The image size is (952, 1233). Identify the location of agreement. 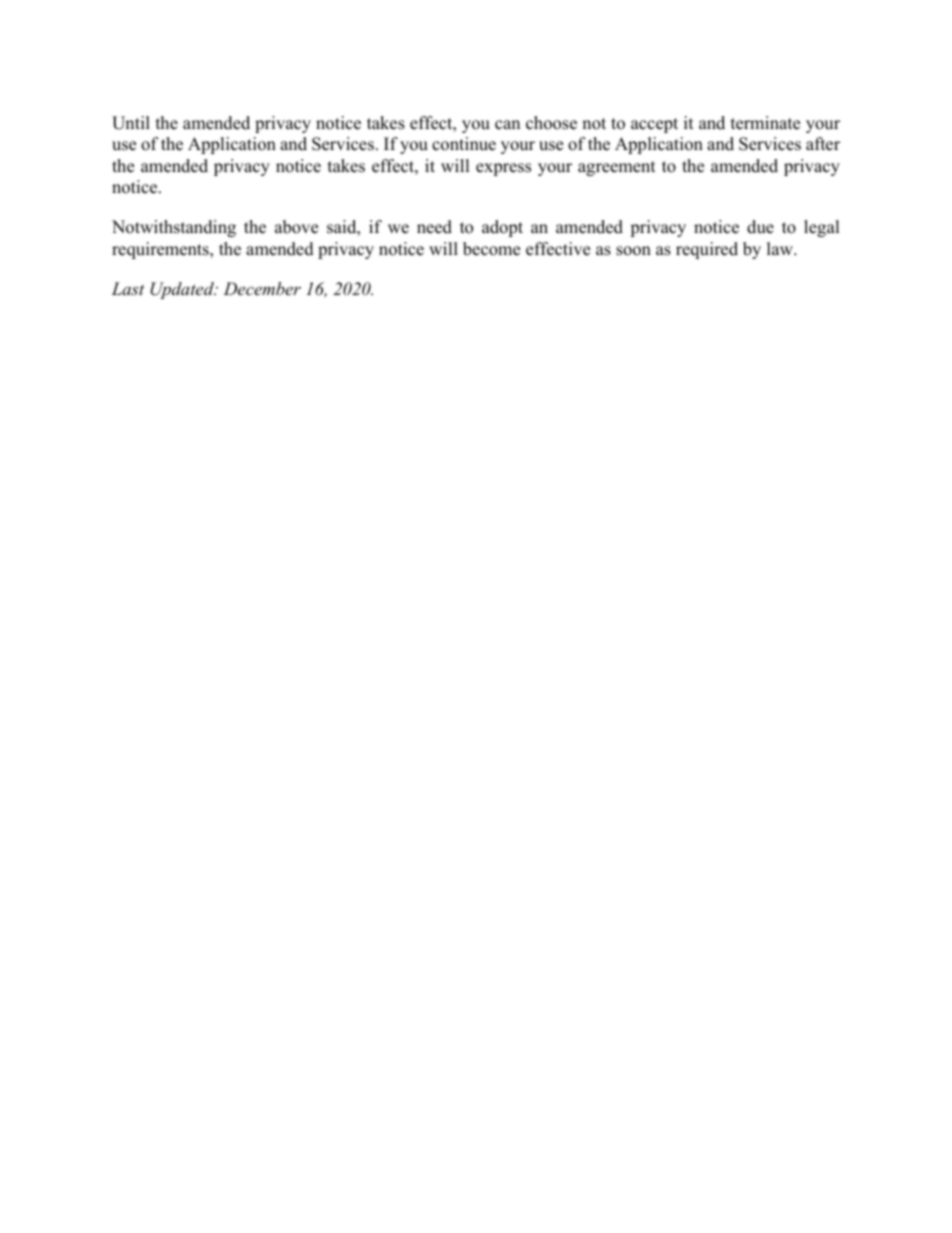
(617, 168).
